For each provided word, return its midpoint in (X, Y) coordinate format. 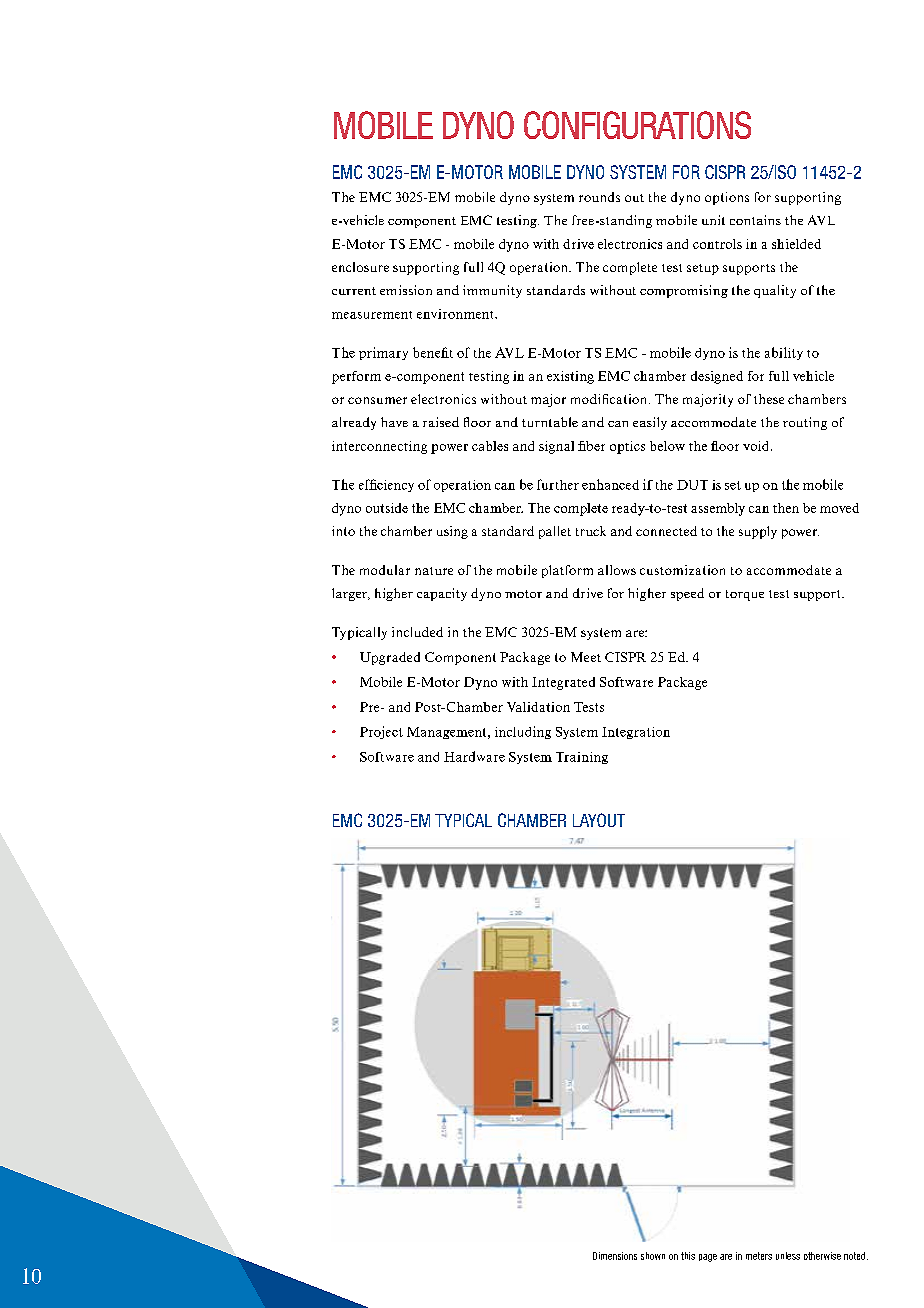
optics (627, 447)
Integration (636, 733)
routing (805, 423)
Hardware (474, 756)
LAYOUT (599, 820)
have (394, 422)
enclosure (360, 267)
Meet (586, 657)
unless (788, 1256)
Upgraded (390, 658)
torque (745, 595)
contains (755, 220)
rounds (599, 197)
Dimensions (615, 1256)
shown (653, 1256)
